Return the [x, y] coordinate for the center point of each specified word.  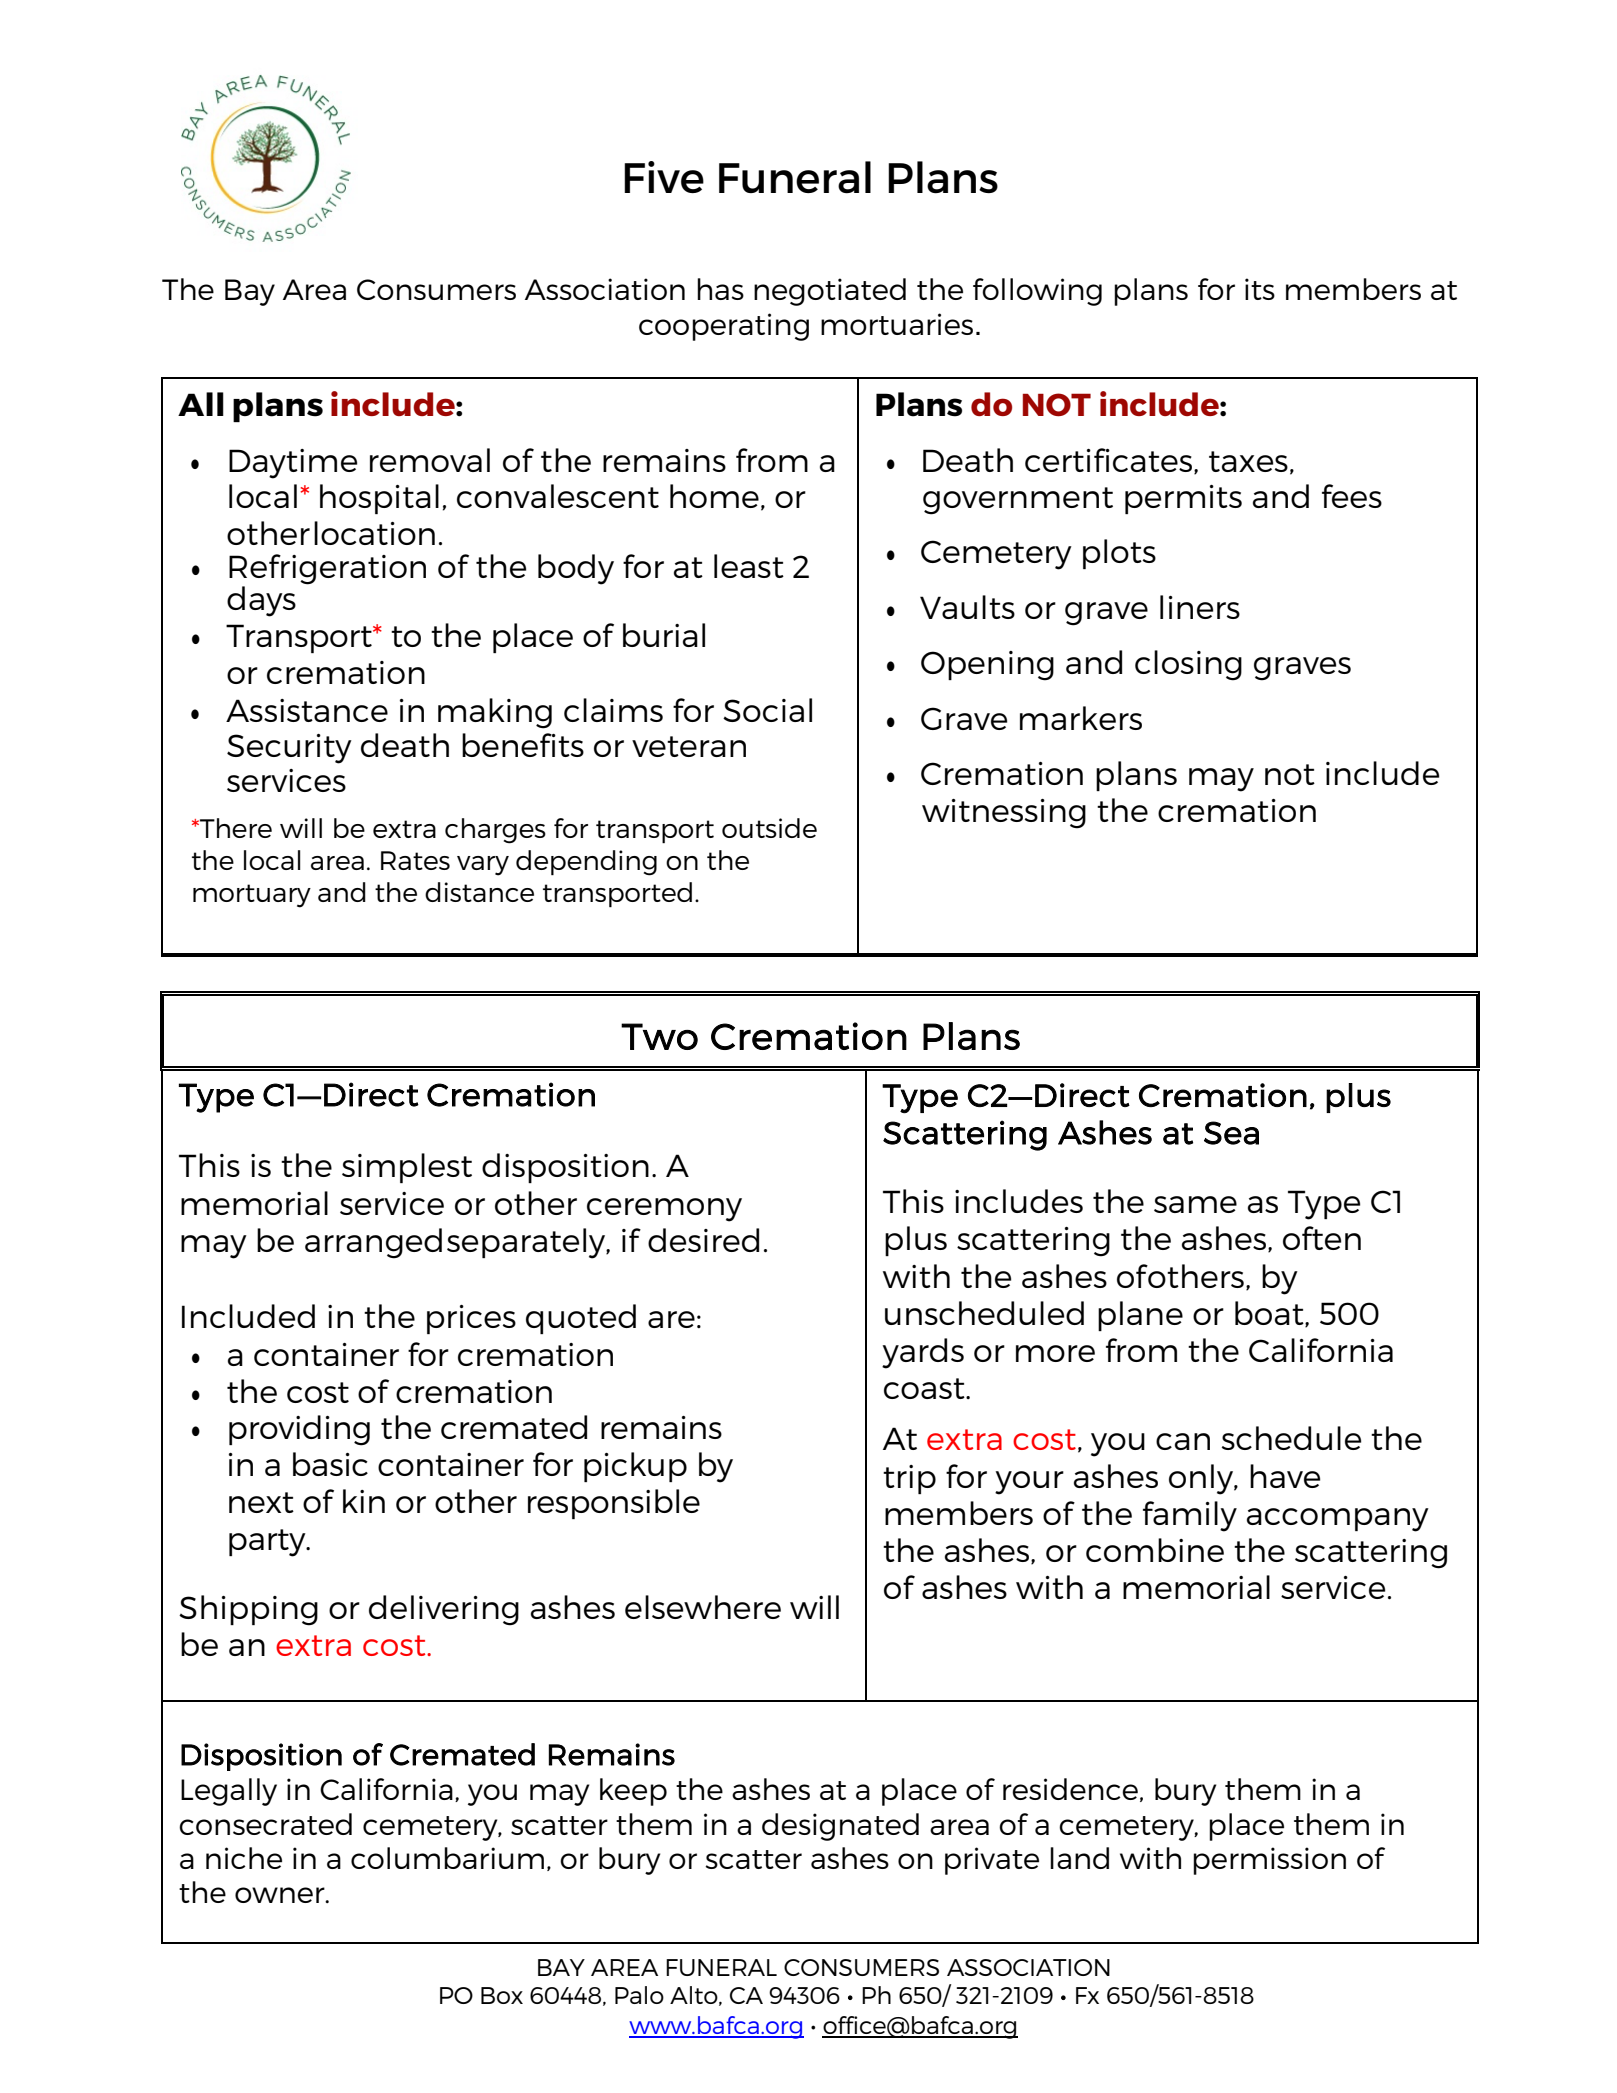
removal [430, 460]
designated [840, 1827]
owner [281, 1895]
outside [769, 828]
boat [1270, 1314]
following [1037, 292]
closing [1188, 665]
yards [923, 1353]
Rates [415, 860]
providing [299, 1430]
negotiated [830, 292]
